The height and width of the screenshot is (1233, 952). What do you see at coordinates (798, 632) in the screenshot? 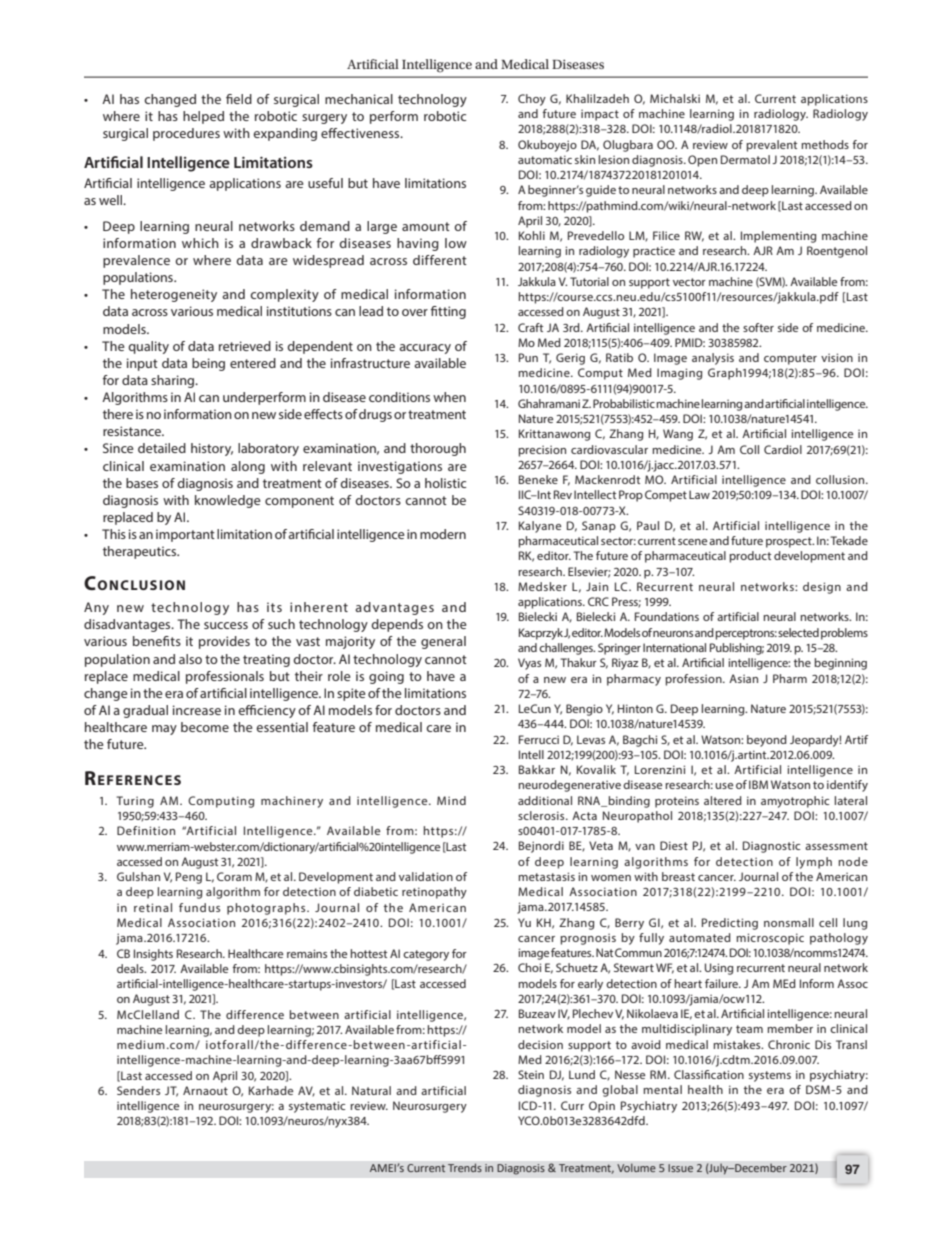
I see `selected` at bounding box center [798, 632].
